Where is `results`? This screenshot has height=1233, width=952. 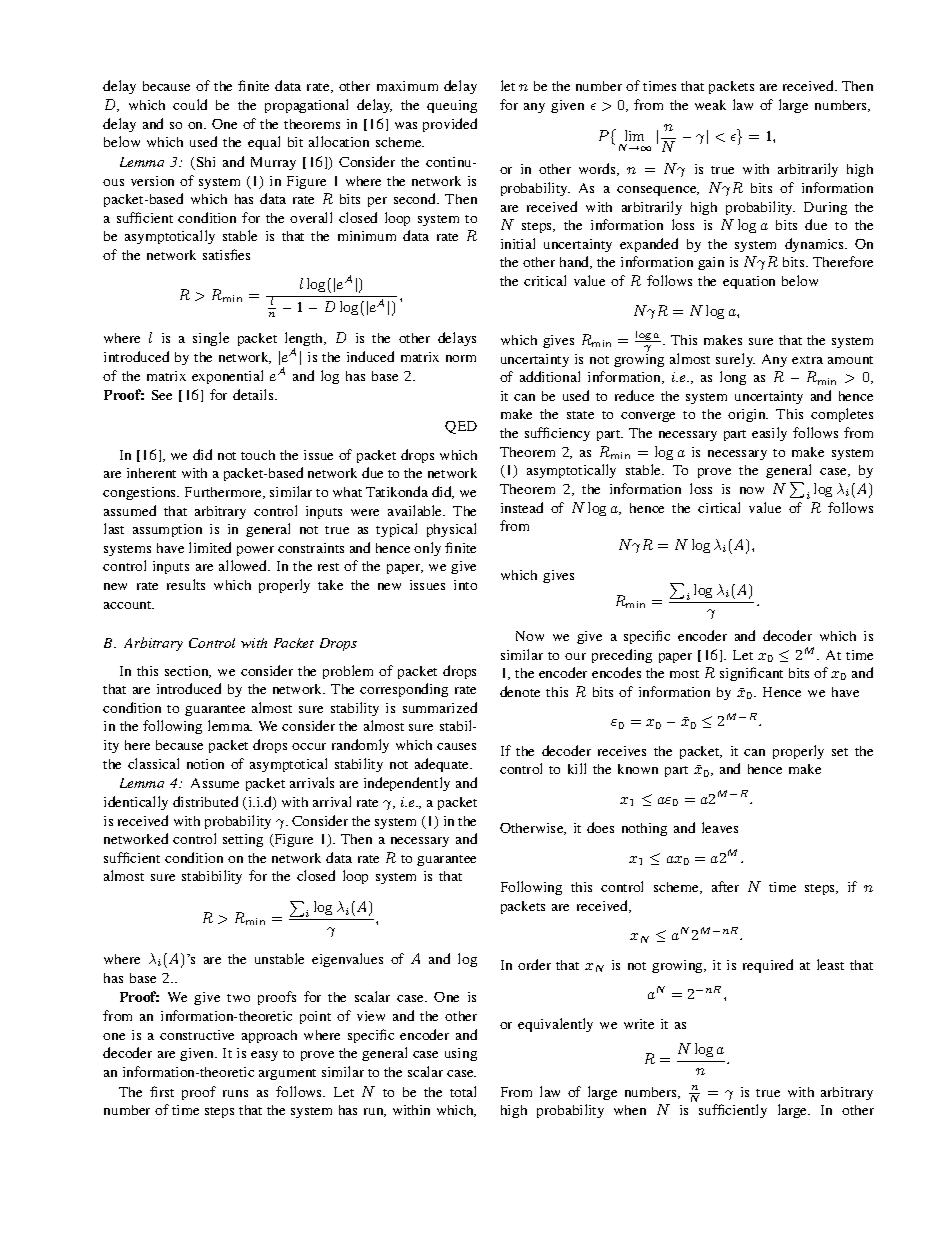 results is located at coordinates (186, 584).
